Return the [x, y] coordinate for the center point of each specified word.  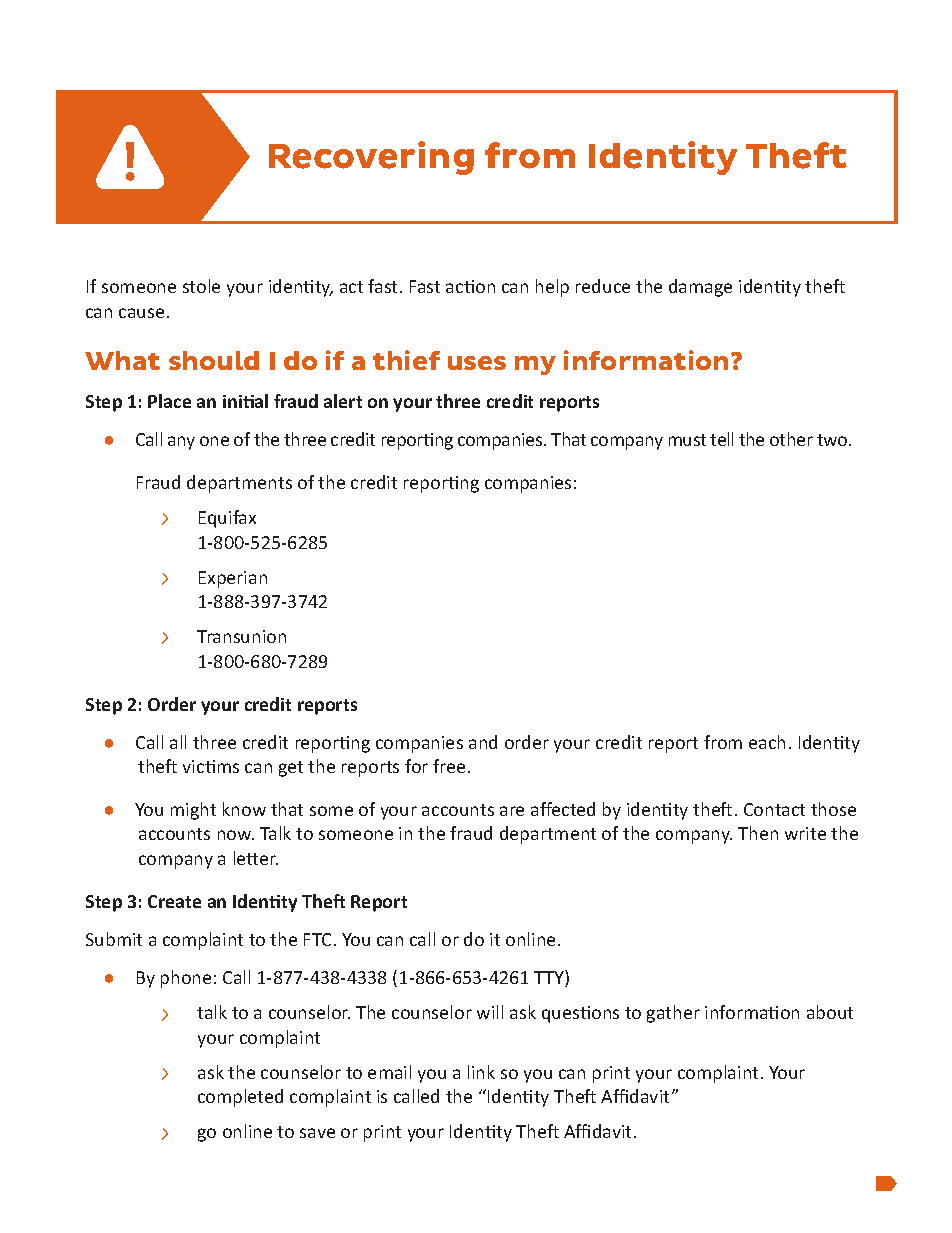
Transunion [241, 636]
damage [700, 288]
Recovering [371, 158]
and [483, 742]
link [481, 1072]
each [767, 742]
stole [201, 286]
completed [240, 1098]
